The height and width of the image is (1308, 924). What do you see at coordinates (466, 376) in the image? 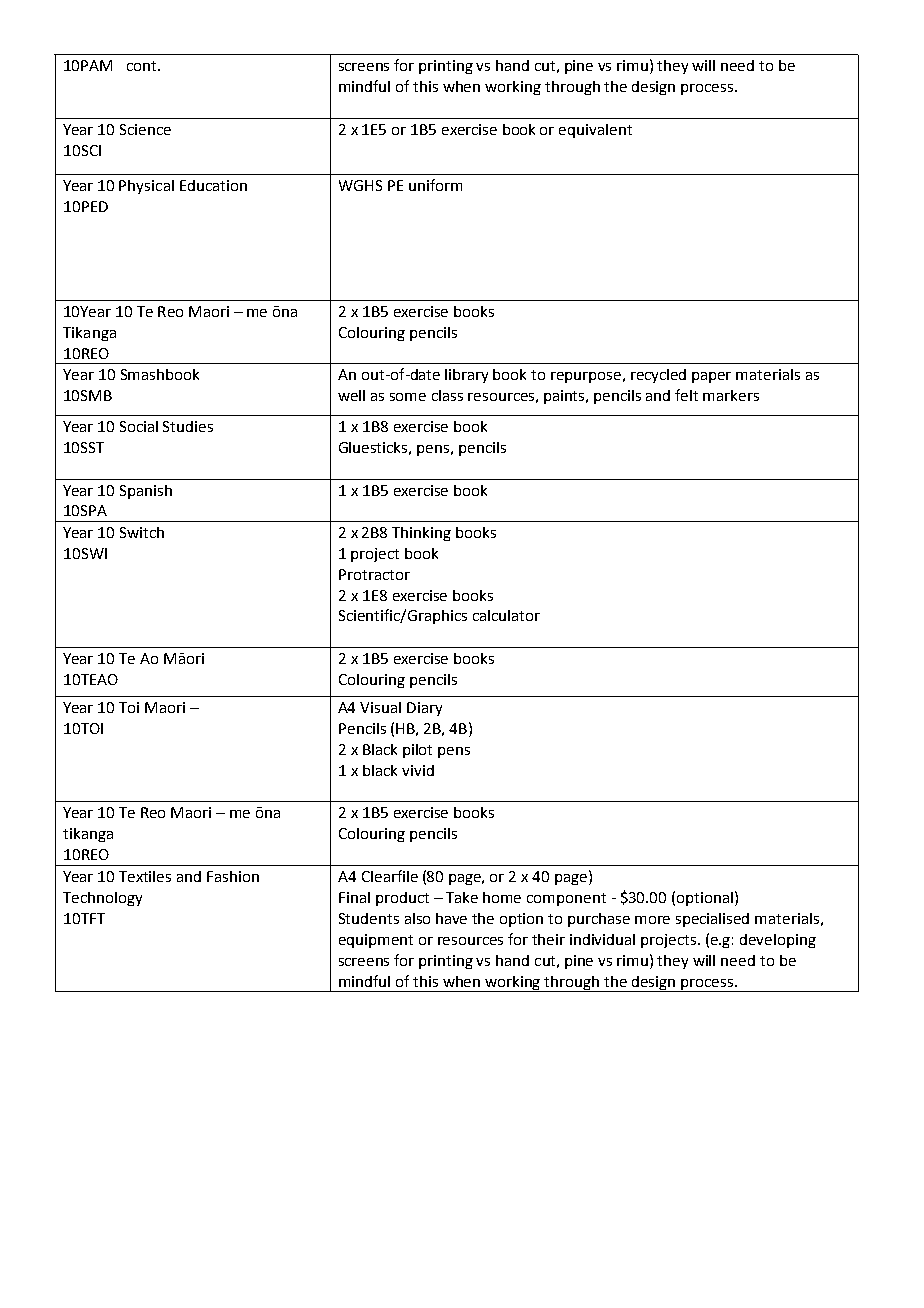
I see `library` at bounding box center [466, 376].
